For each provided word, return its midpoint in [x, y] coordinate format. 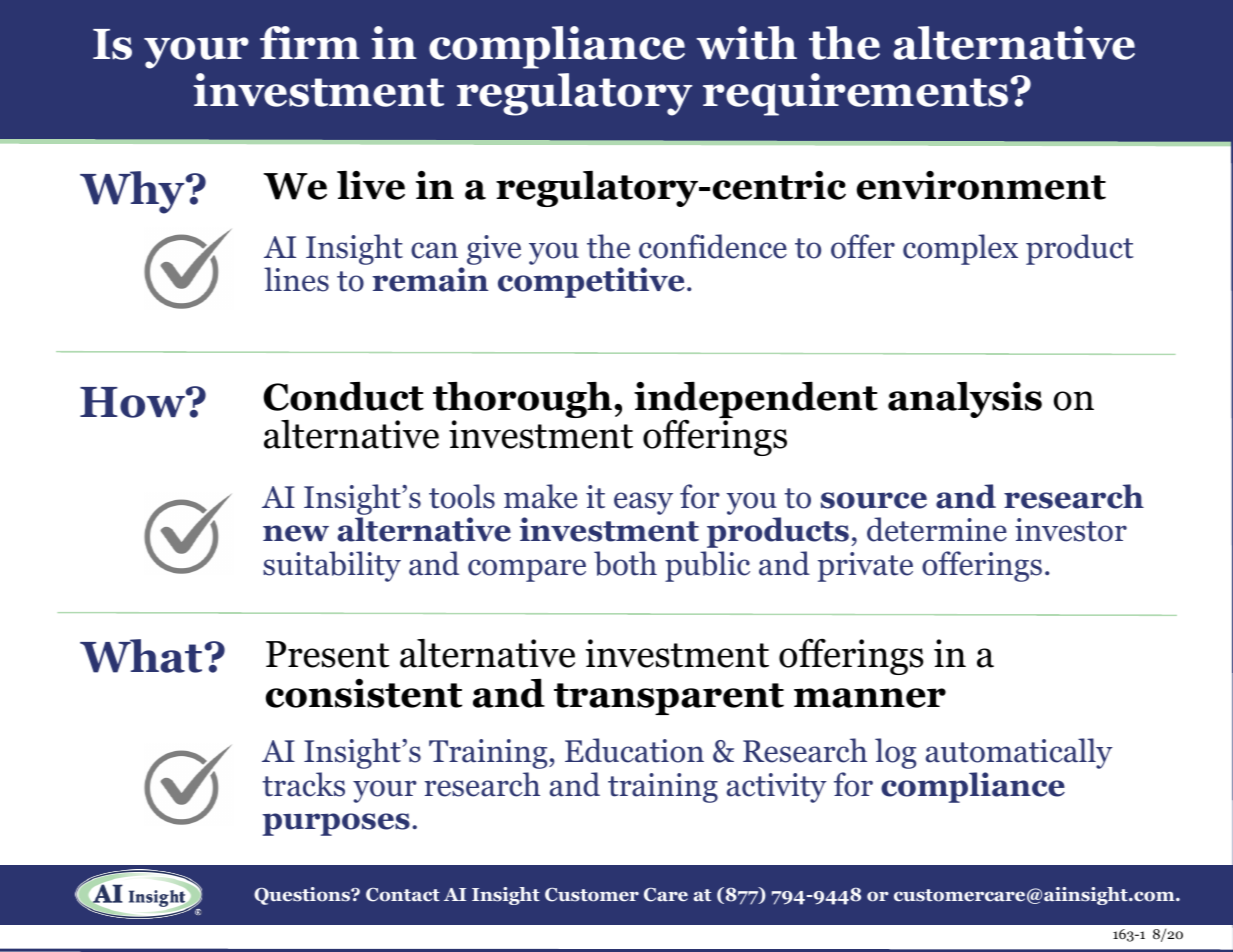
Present [327, 654]
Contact [403, 895]
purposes [336, 824]
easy [643, 503]
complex [960, 249]
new [296, 533]
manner [870, 698]
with [746, 43]
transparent [669, 699]
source [874, 500]
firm [310, 42]
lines [296, 279]
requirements [855, 94]
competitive [591, 282]
